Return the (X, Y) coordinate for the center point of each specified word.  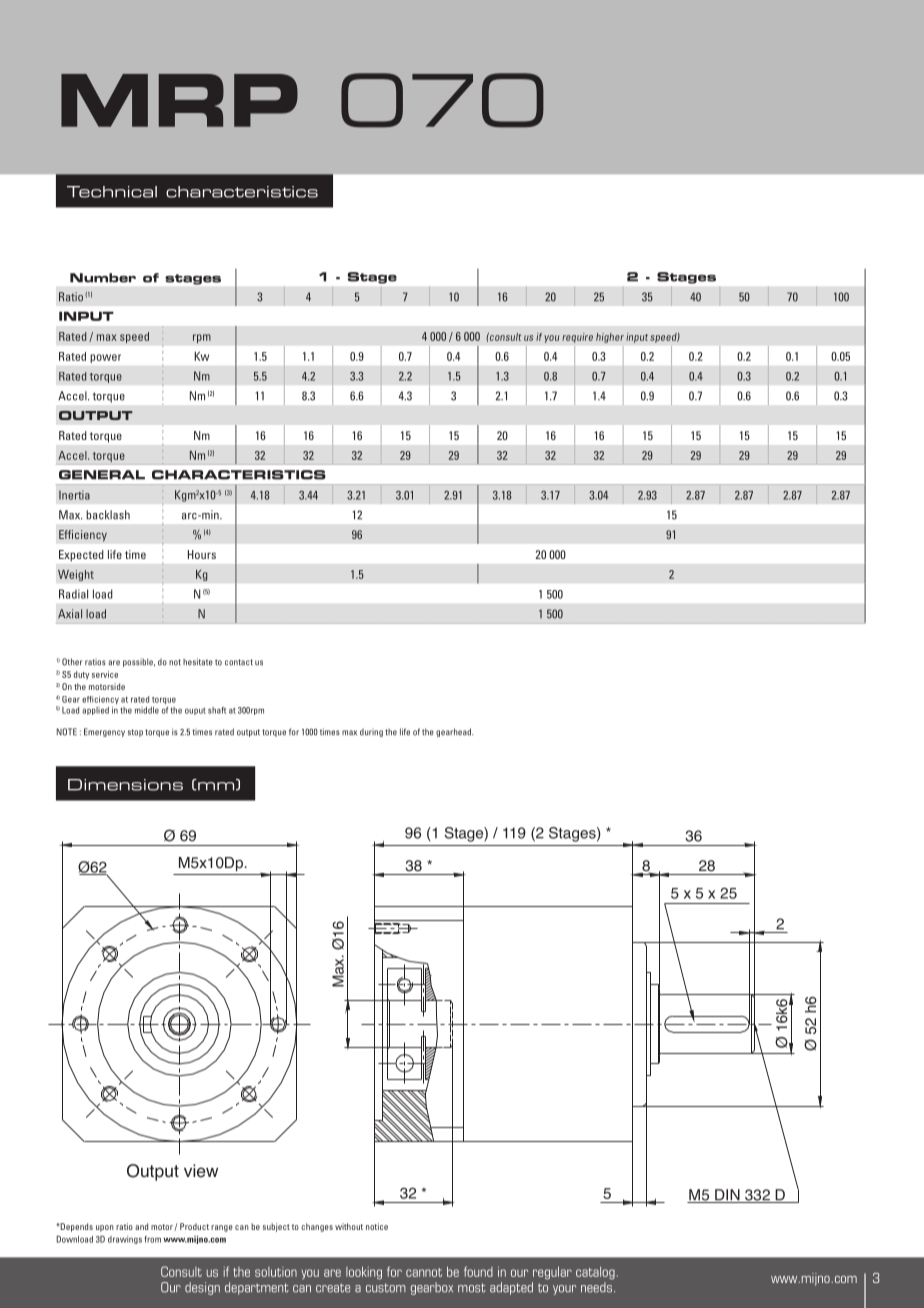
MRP (179, 100)
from (152, 1239)
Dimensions (125, 785)
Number (103, 278)
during (371, 732)
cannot (424, 1272)
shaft (217, 710)
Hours (202, 554)
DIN (727, 1196)
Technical (112, 192)
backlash (108, 515)
